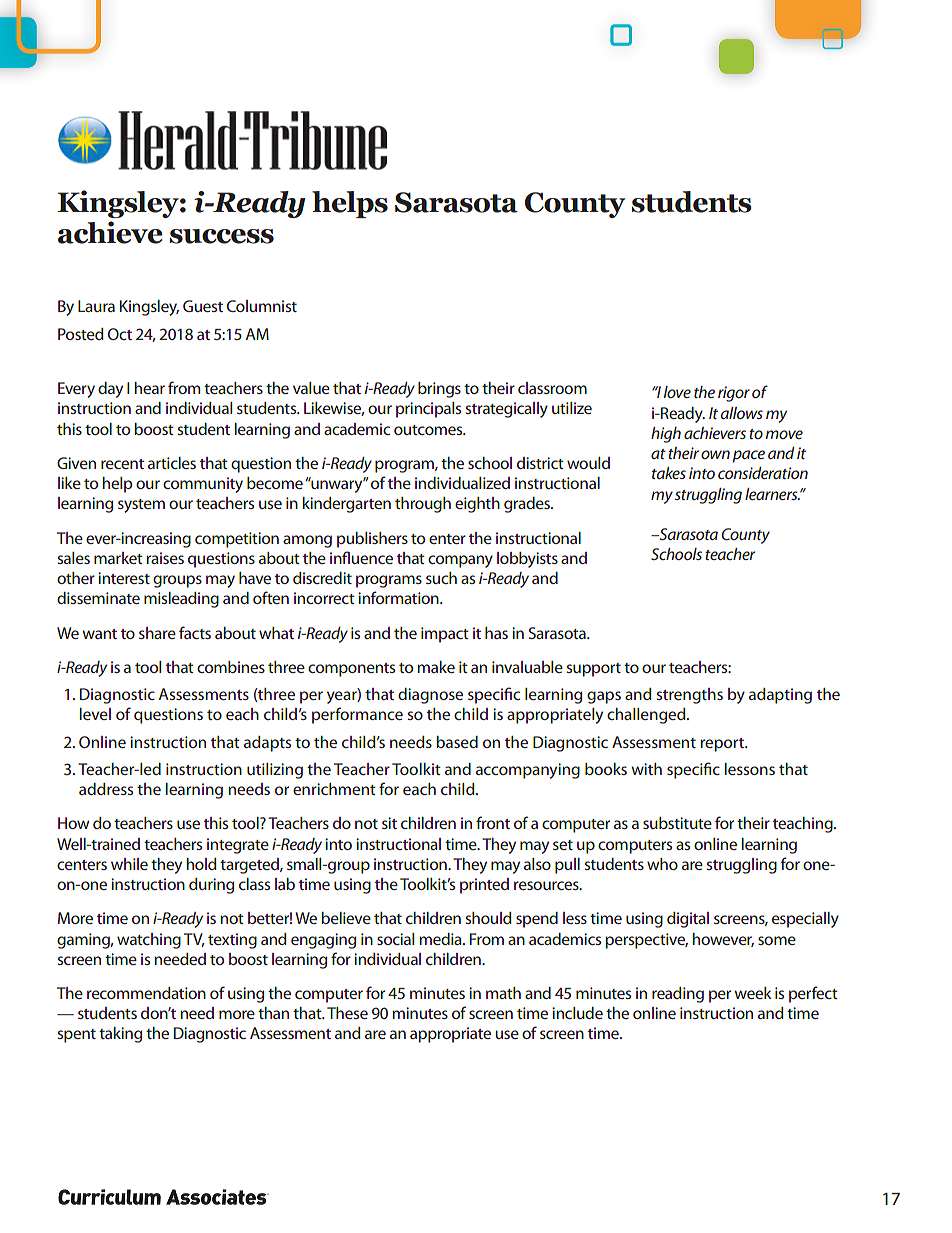  Describe the element at coordinates (772, 494) in the image. I see `learners` at that location.
